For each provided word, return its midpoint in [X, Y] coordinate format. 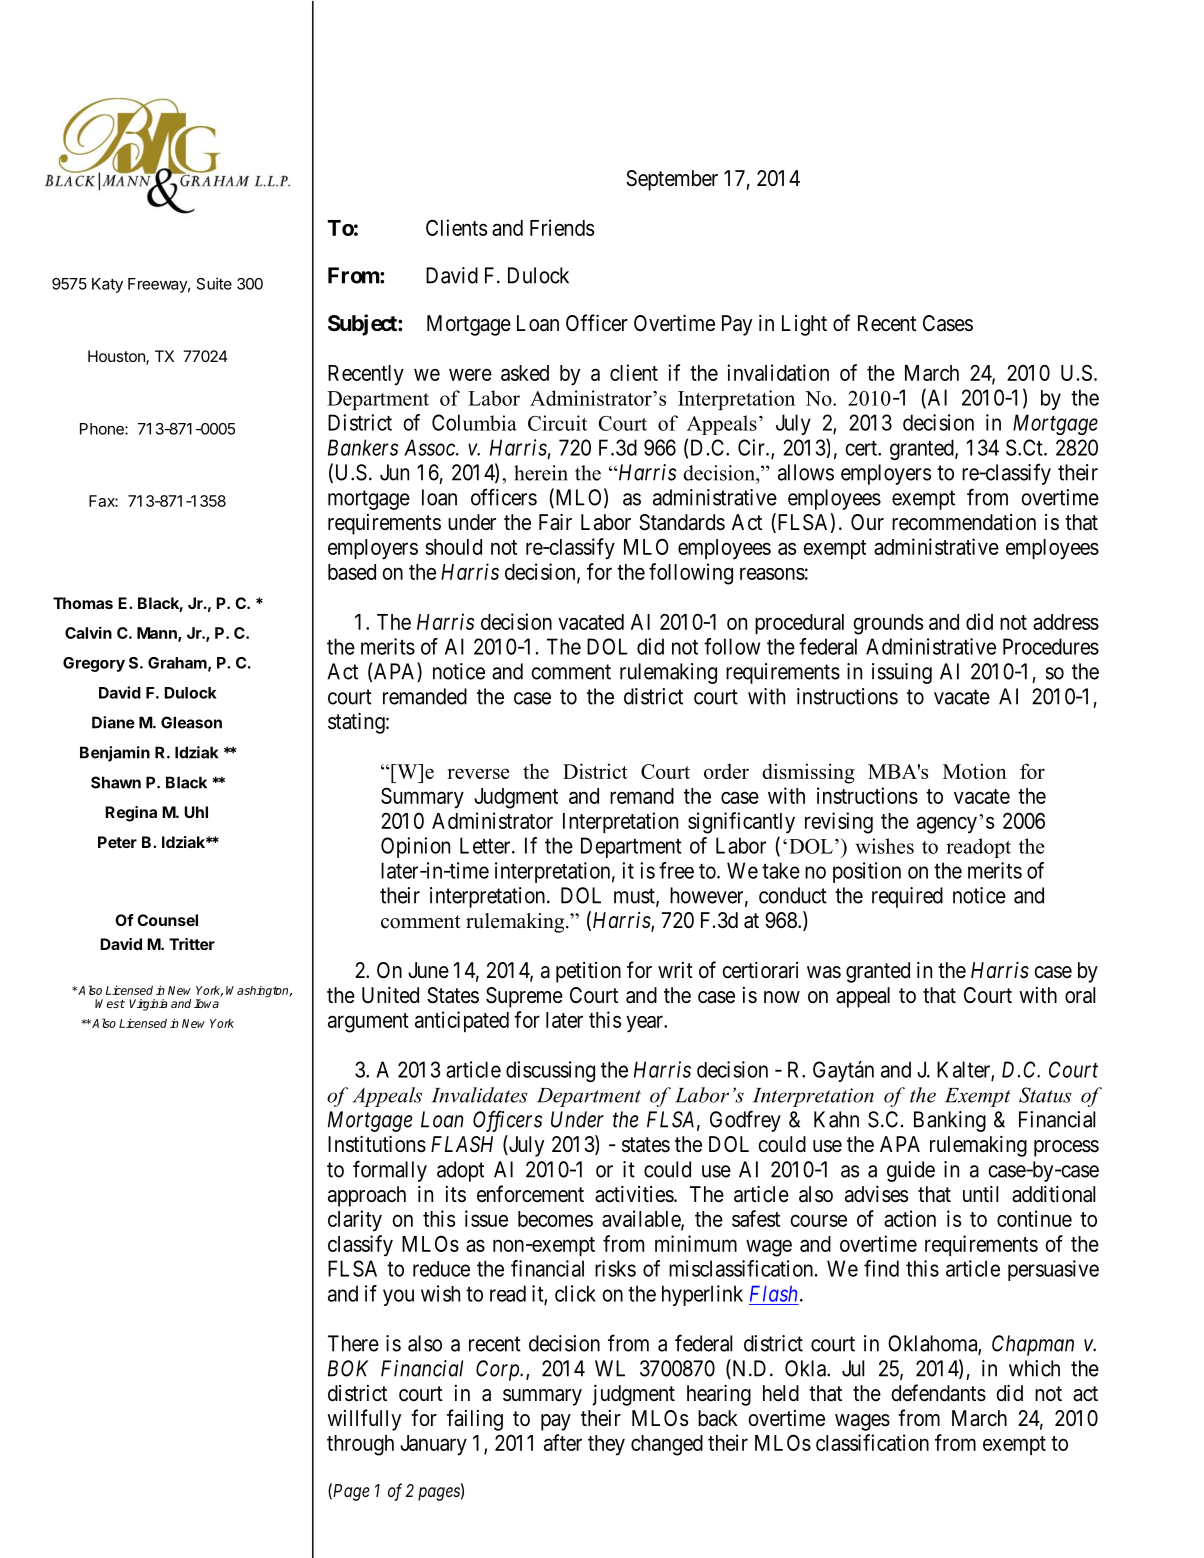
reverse [478, 773]
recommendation [964, 522]
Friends [562, 227]
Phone [103, 429]
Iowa [206, 1003]
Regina [131, 814]
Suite [214, 283]
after [563, 1442]
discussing [550, 1071]
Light [804, 325]
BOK [348, 1368]
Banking [950, 1121]
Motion [975, 771]
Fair [555, 522]
